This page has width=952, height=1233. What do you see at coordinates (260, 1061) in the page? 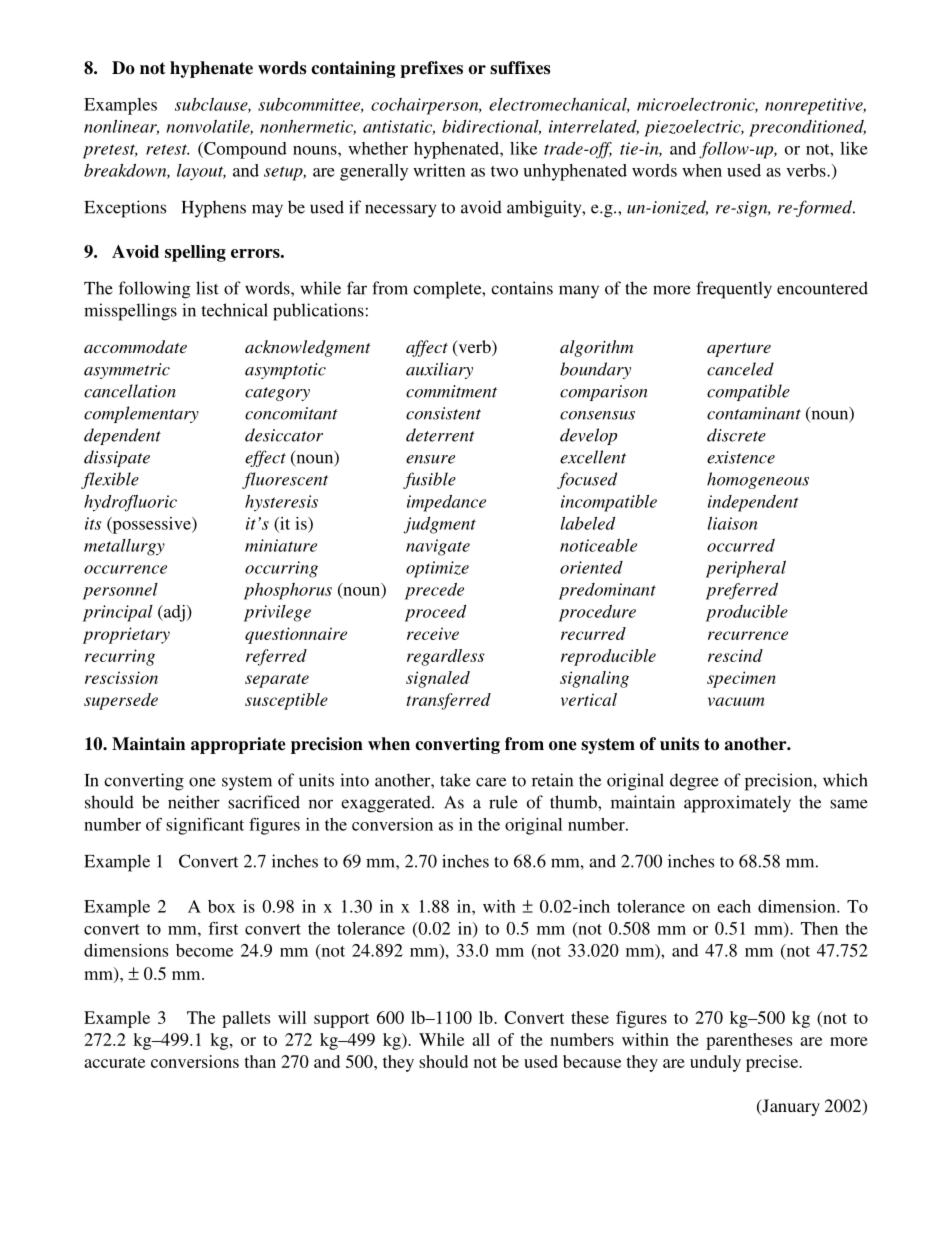
I see `than` at bounding box center [260, 1061].
